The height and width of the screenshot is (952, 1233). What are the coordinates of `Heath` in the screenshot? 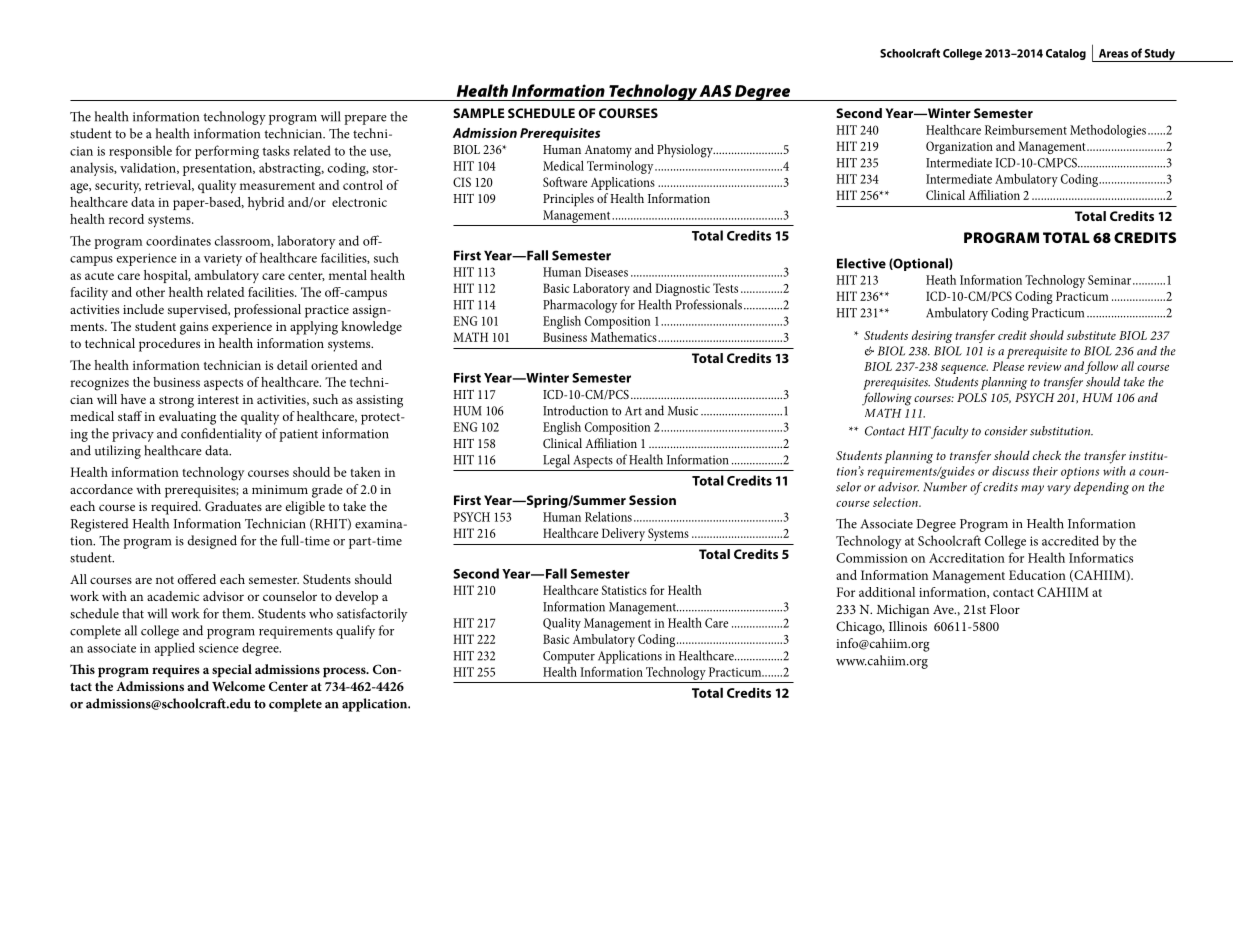 It's located at (941, 279).
